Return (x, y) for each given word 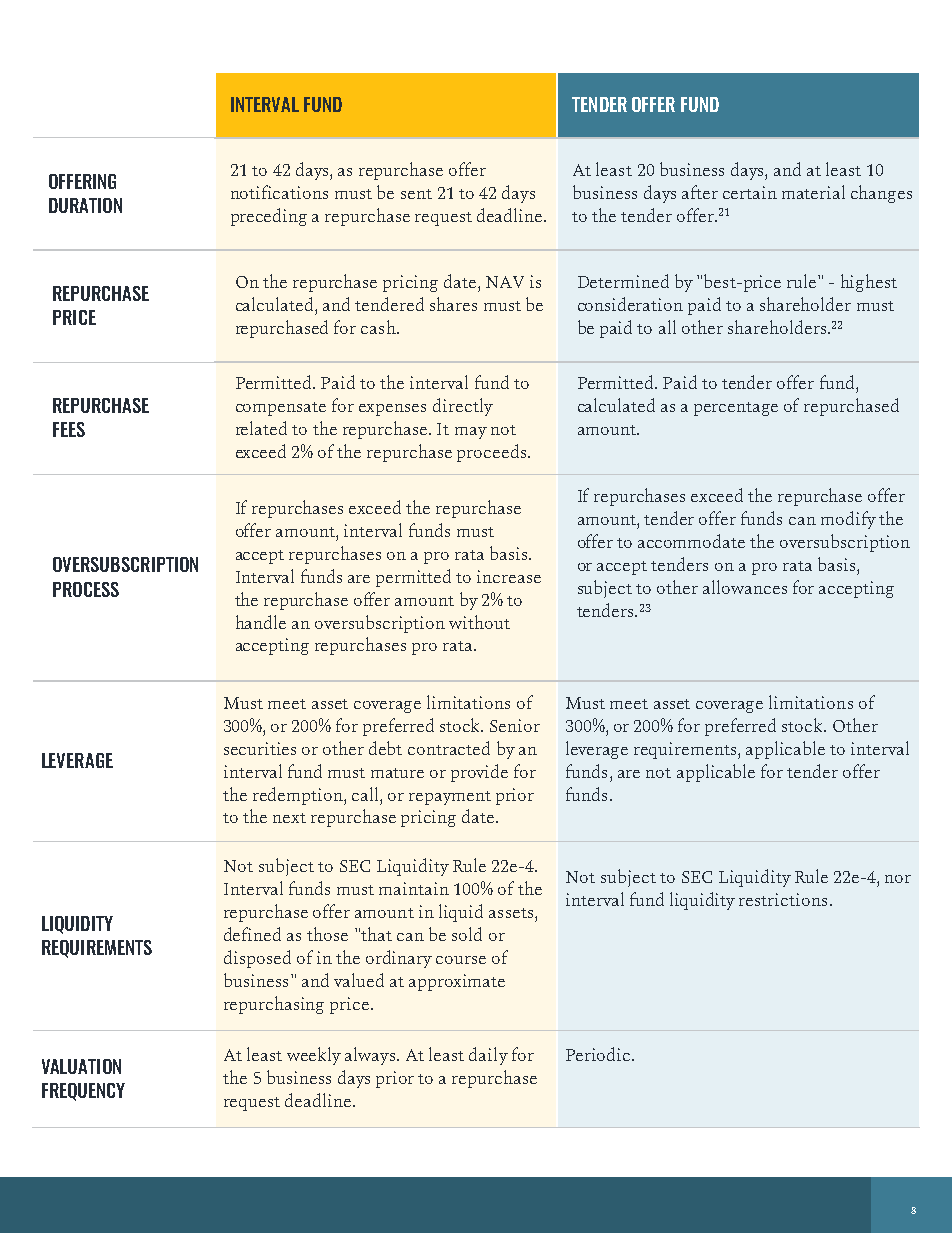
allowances (745, 587)
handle (261, 622)
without (479, 622)
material (813, 192)
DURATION (85, 205)
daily (488, 1056)
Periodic (599, 1054)
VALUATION (81, 1066)
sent (416, 194)
